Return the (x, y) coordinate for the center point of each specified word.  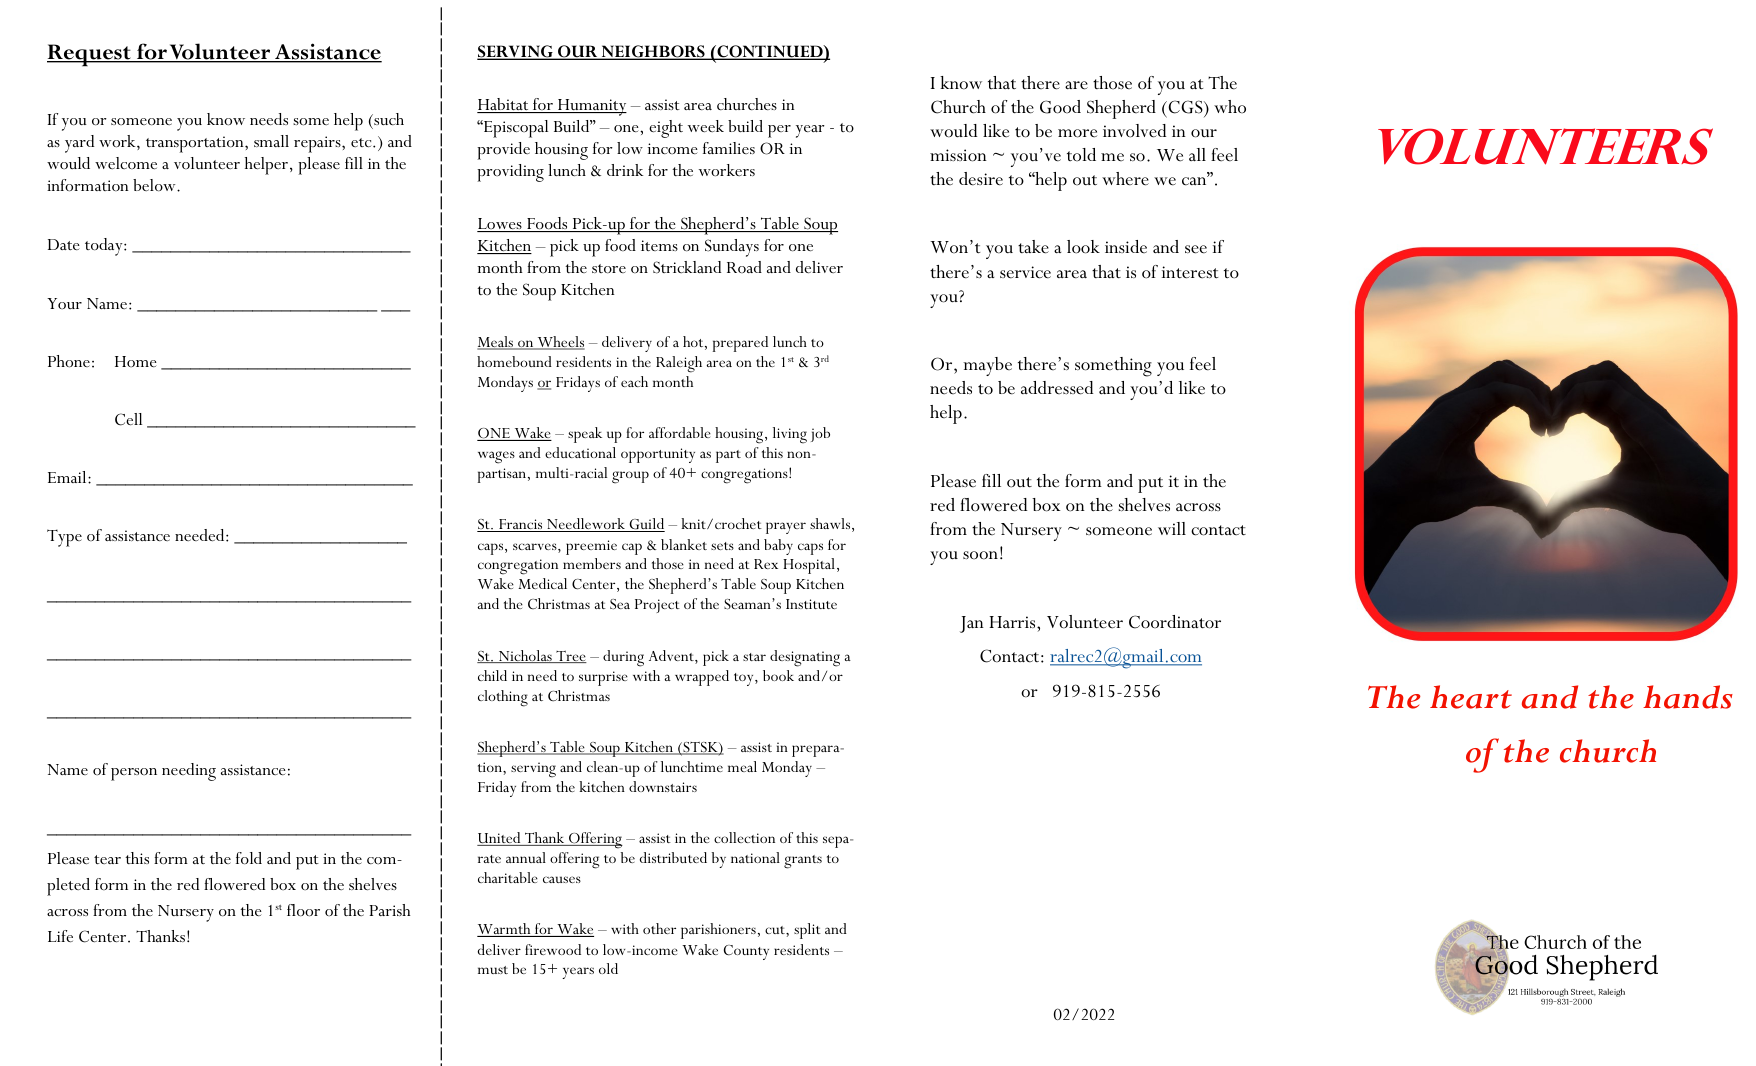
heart (1471, 697)
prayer (786, 528)
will (1172, 528)
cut (776, 930)
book (778, 675)
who (1230, 107)
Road (744, 267)
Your (64, 303)
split (807, 931)
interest (1190, 272)
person (134, 774)
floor (303, 910)
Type (64, 538)
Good (1060, 107)
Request (90, 55)
